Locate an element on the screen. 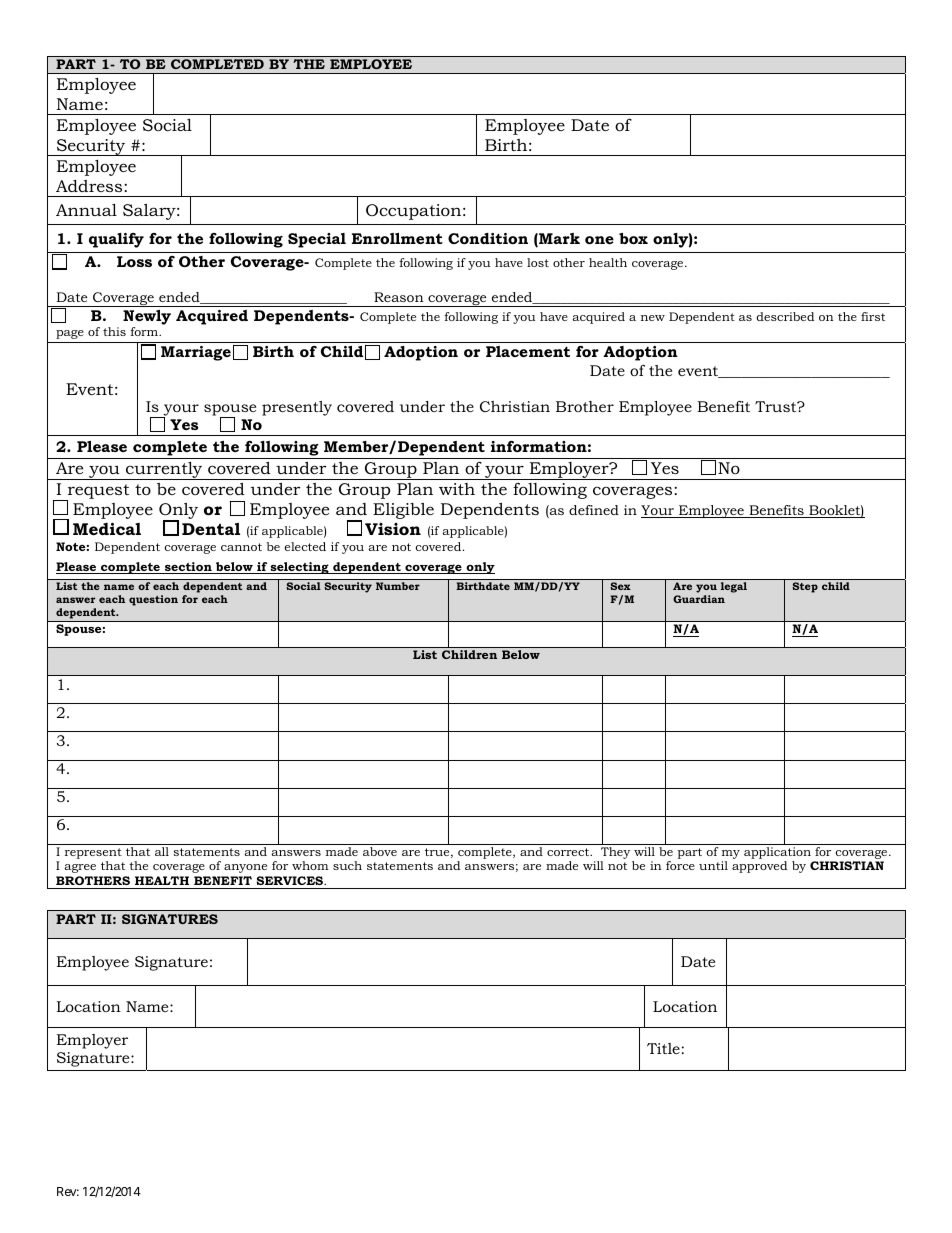 This screenshot has height=1233, width=952. described is located at coordinates (785, 316).
